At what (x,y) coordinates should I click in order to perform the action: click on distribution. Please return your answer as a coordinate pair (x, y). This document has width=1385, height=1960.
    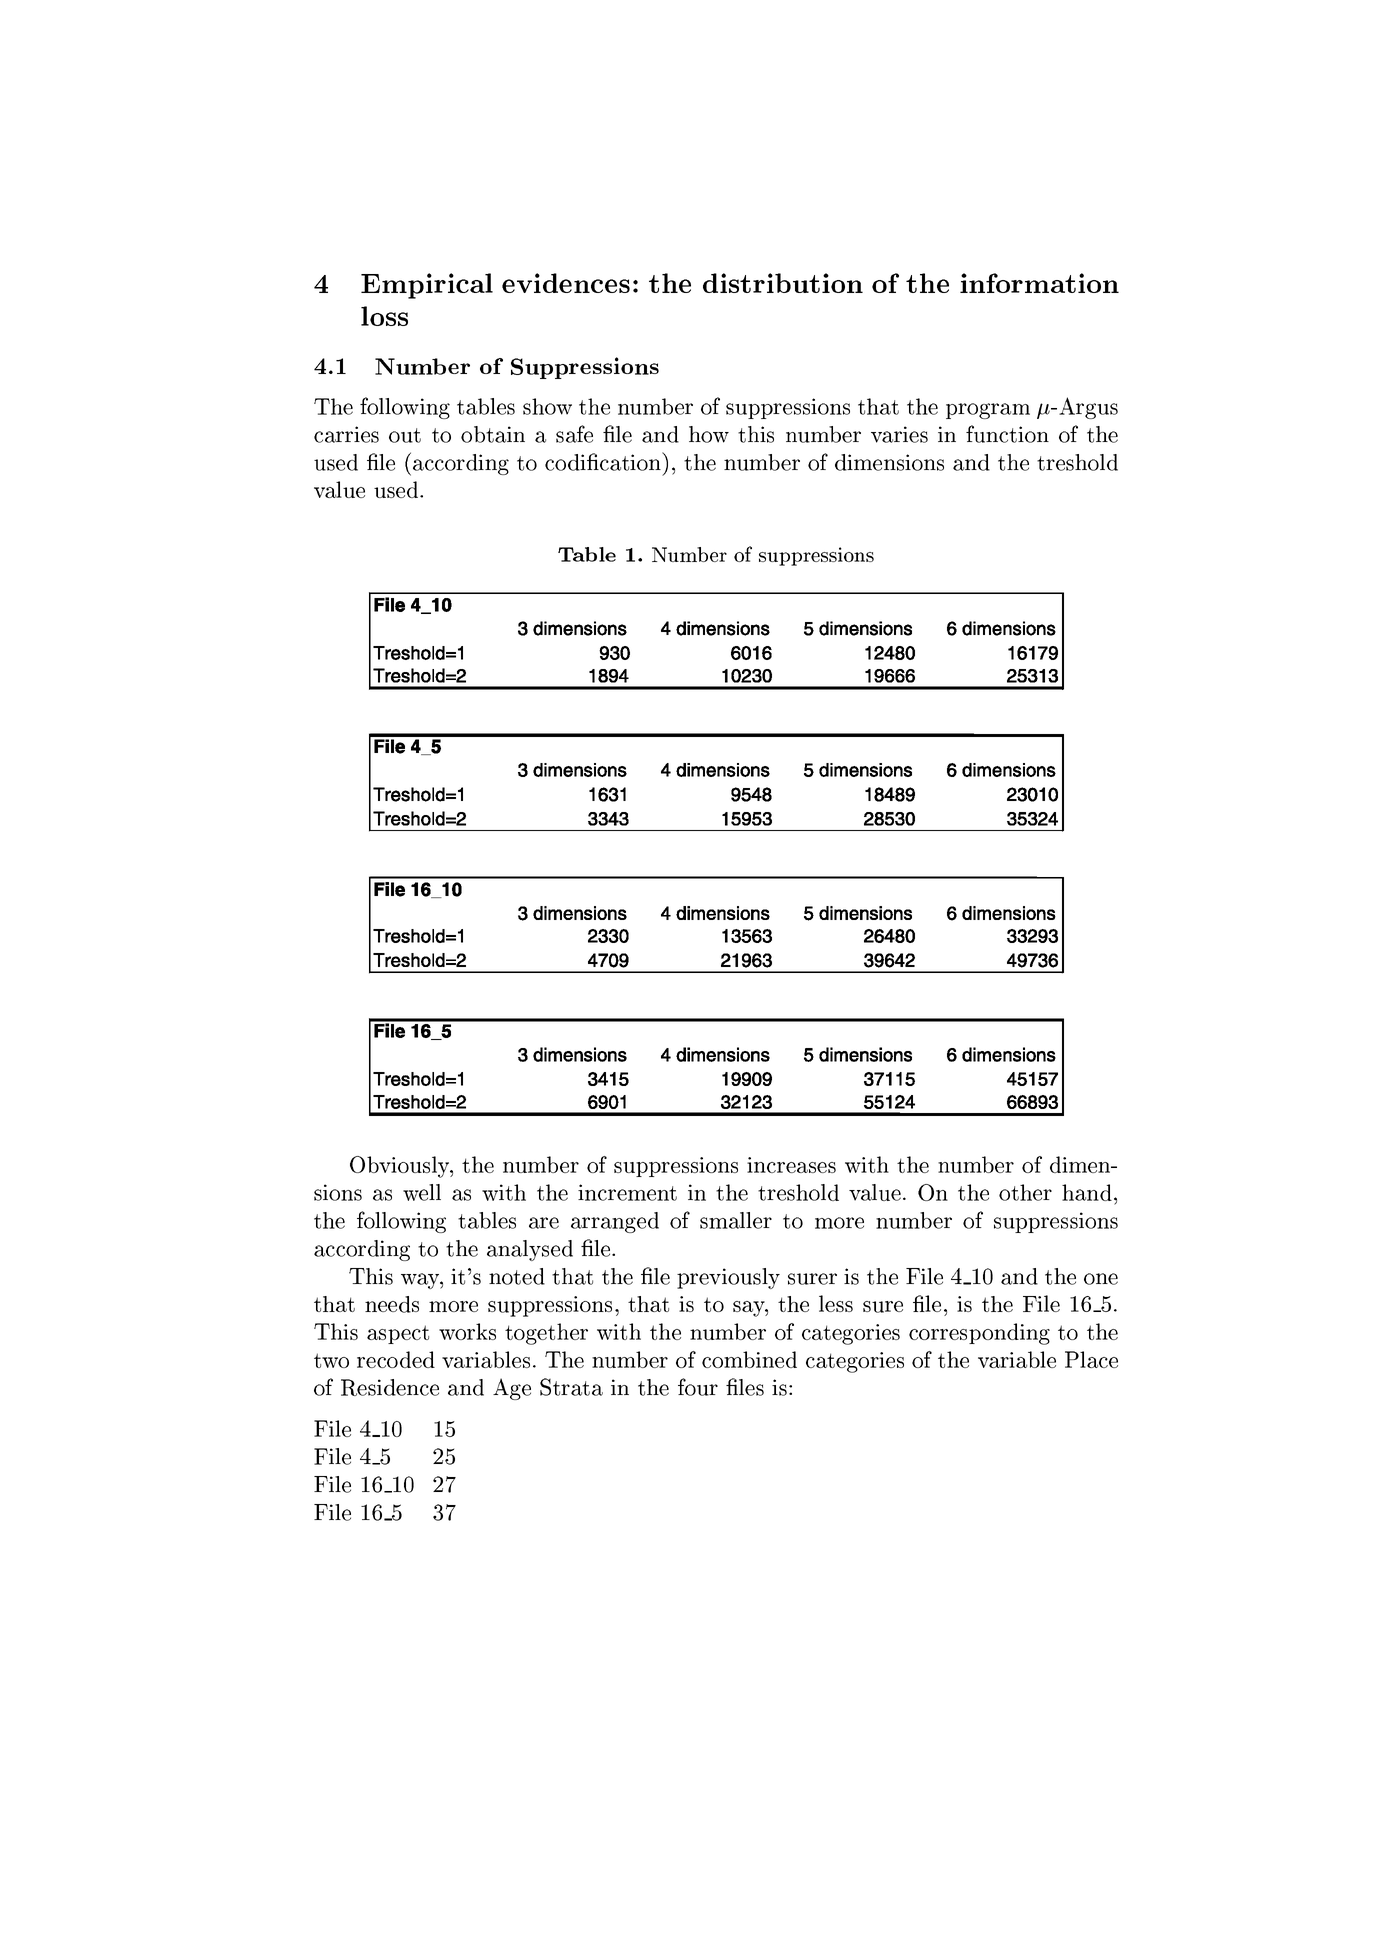
    Looking at the image, I should click on (783, 283).
